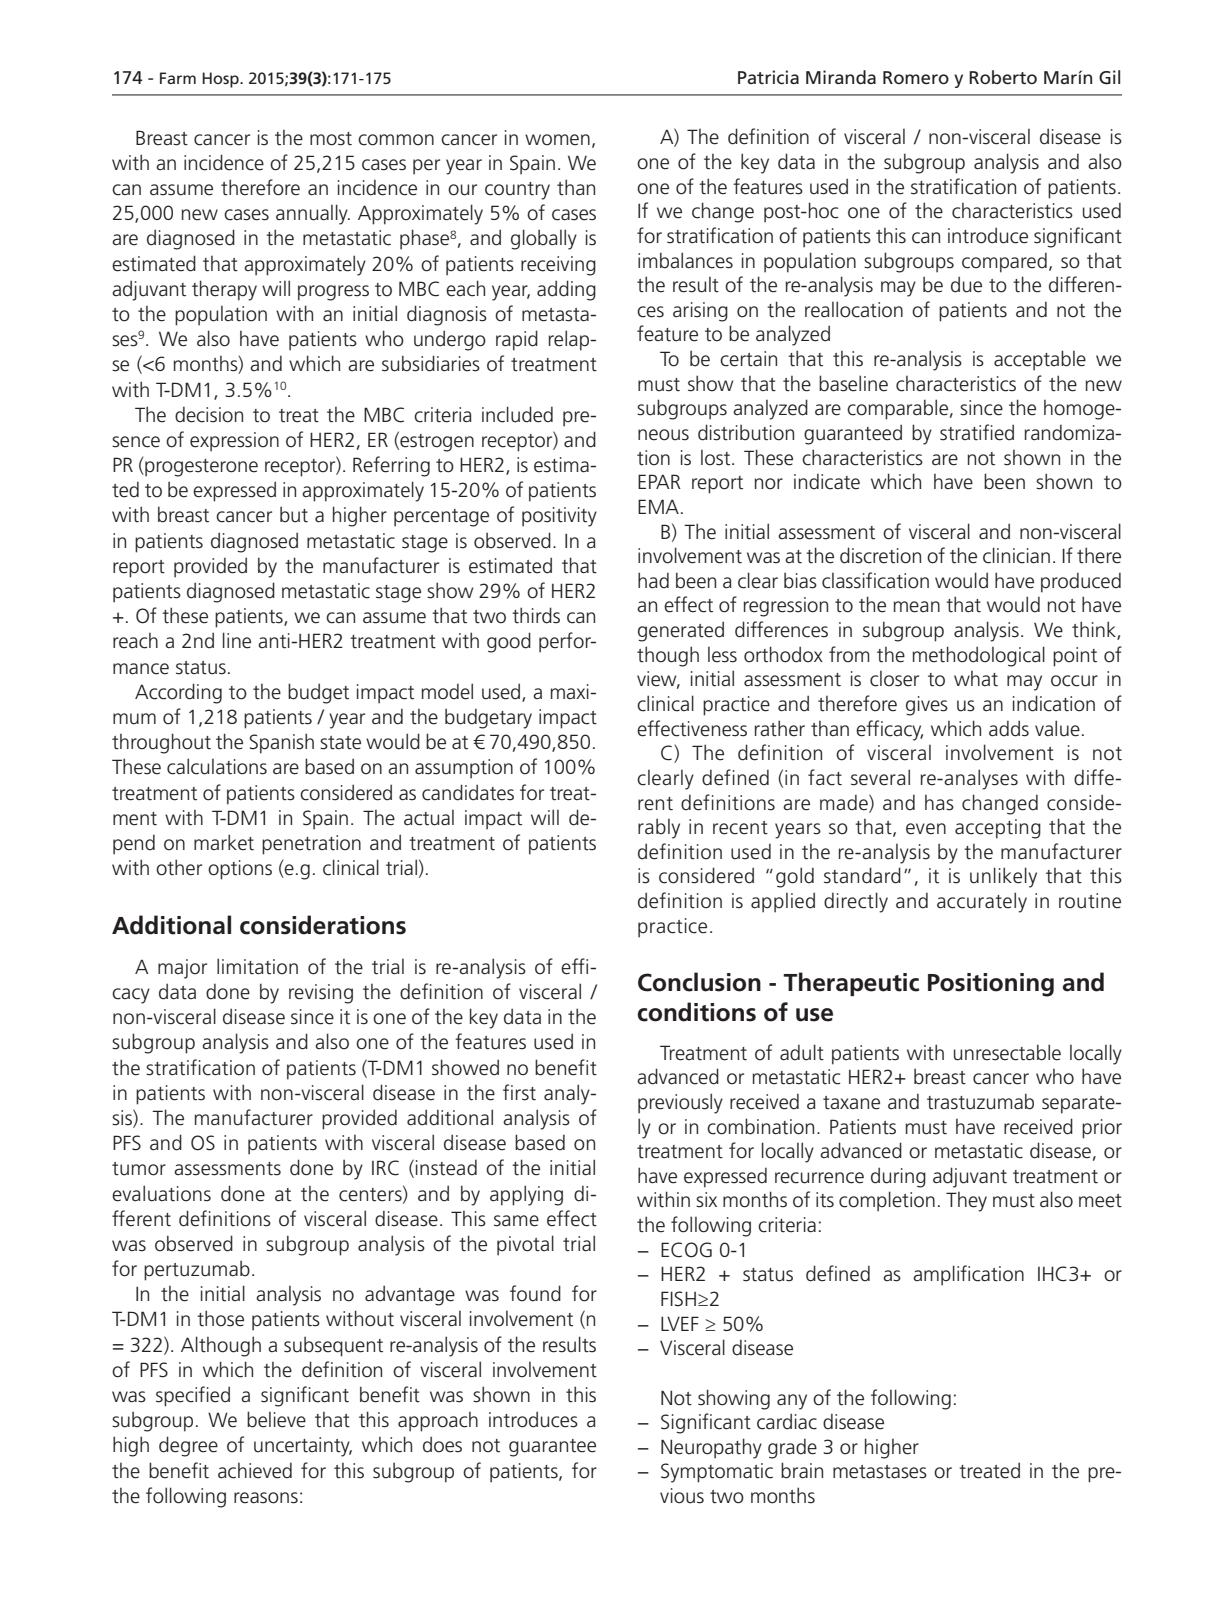 This page has width=1211, height=1615. Describe the element at coordinates (658, 506) in the page. I see `EMA` at that location.
